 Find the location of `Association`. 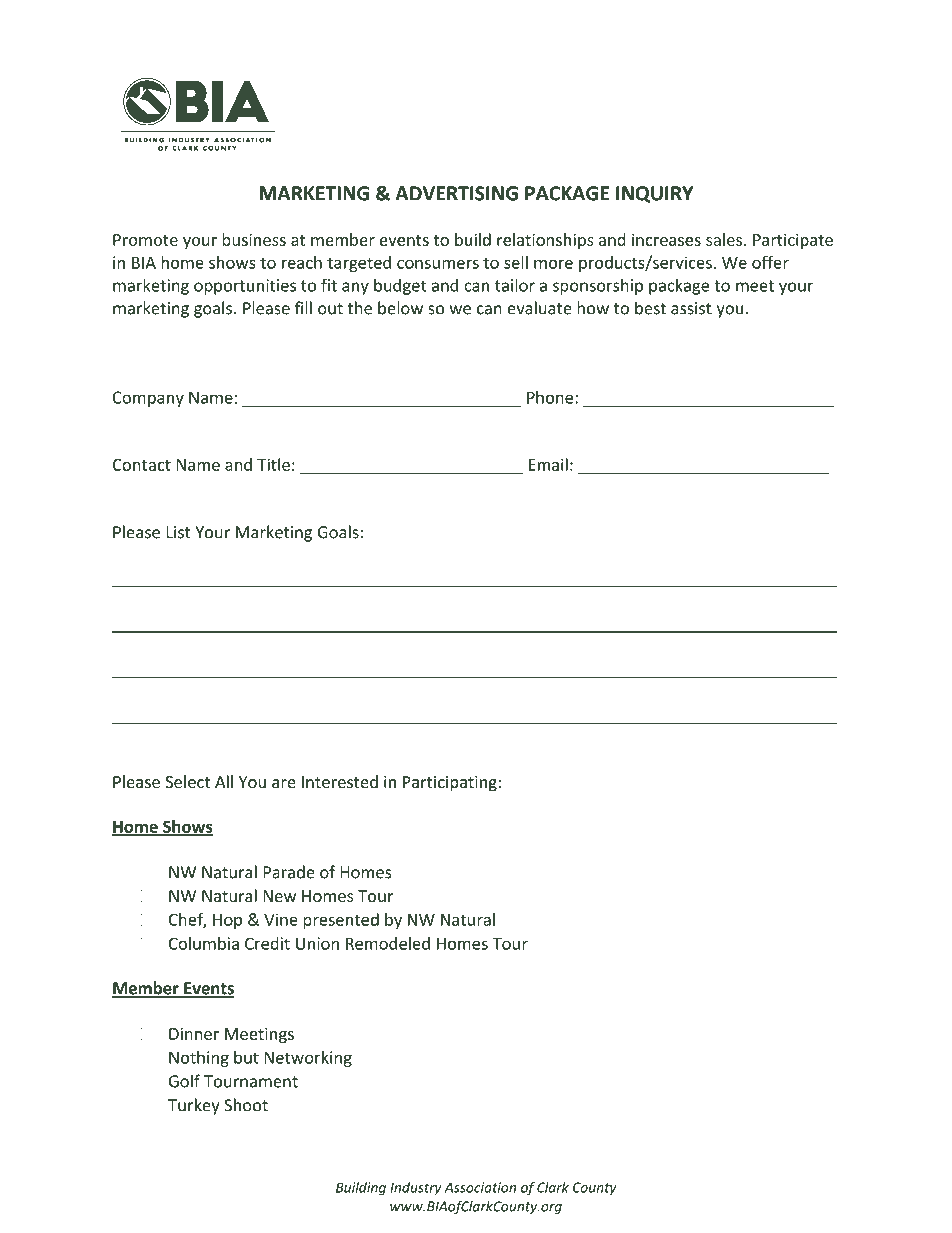

Association is located at coordinates (480, 1187).
